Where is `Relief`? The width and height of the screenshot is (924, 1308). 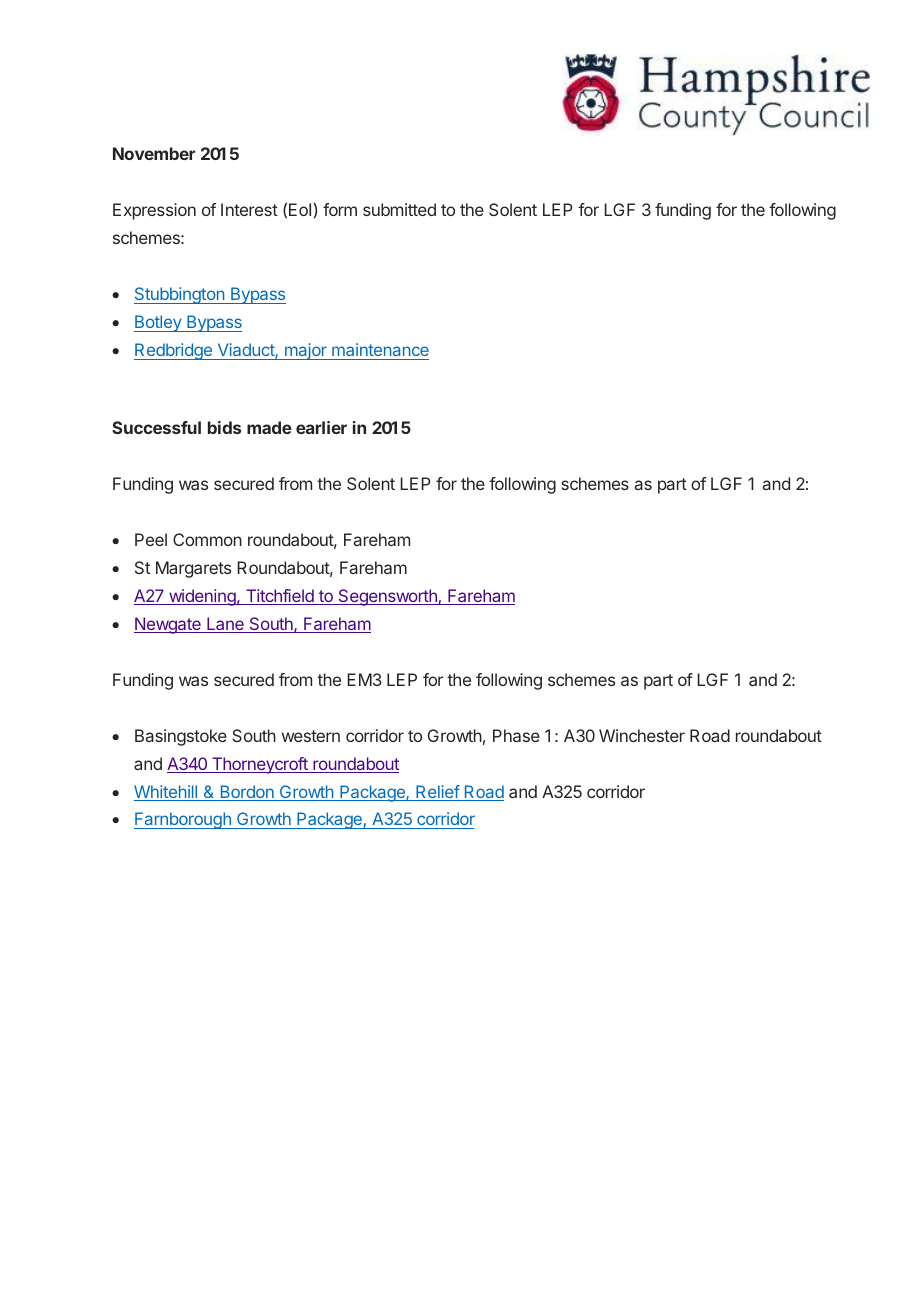
Relief is located at coordinates (437, 793).
